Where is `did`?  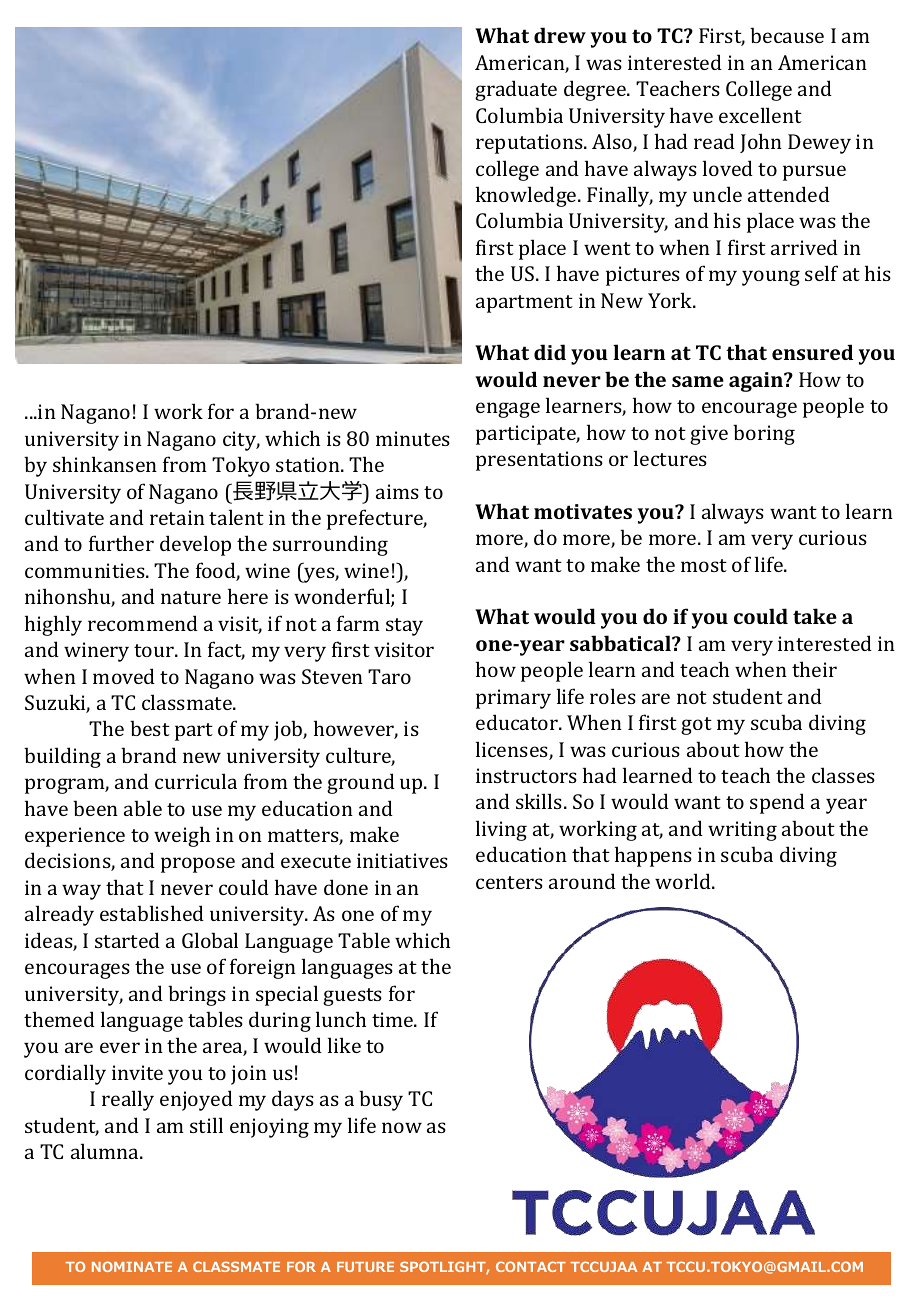
did is located at coordinates (550, 352).
